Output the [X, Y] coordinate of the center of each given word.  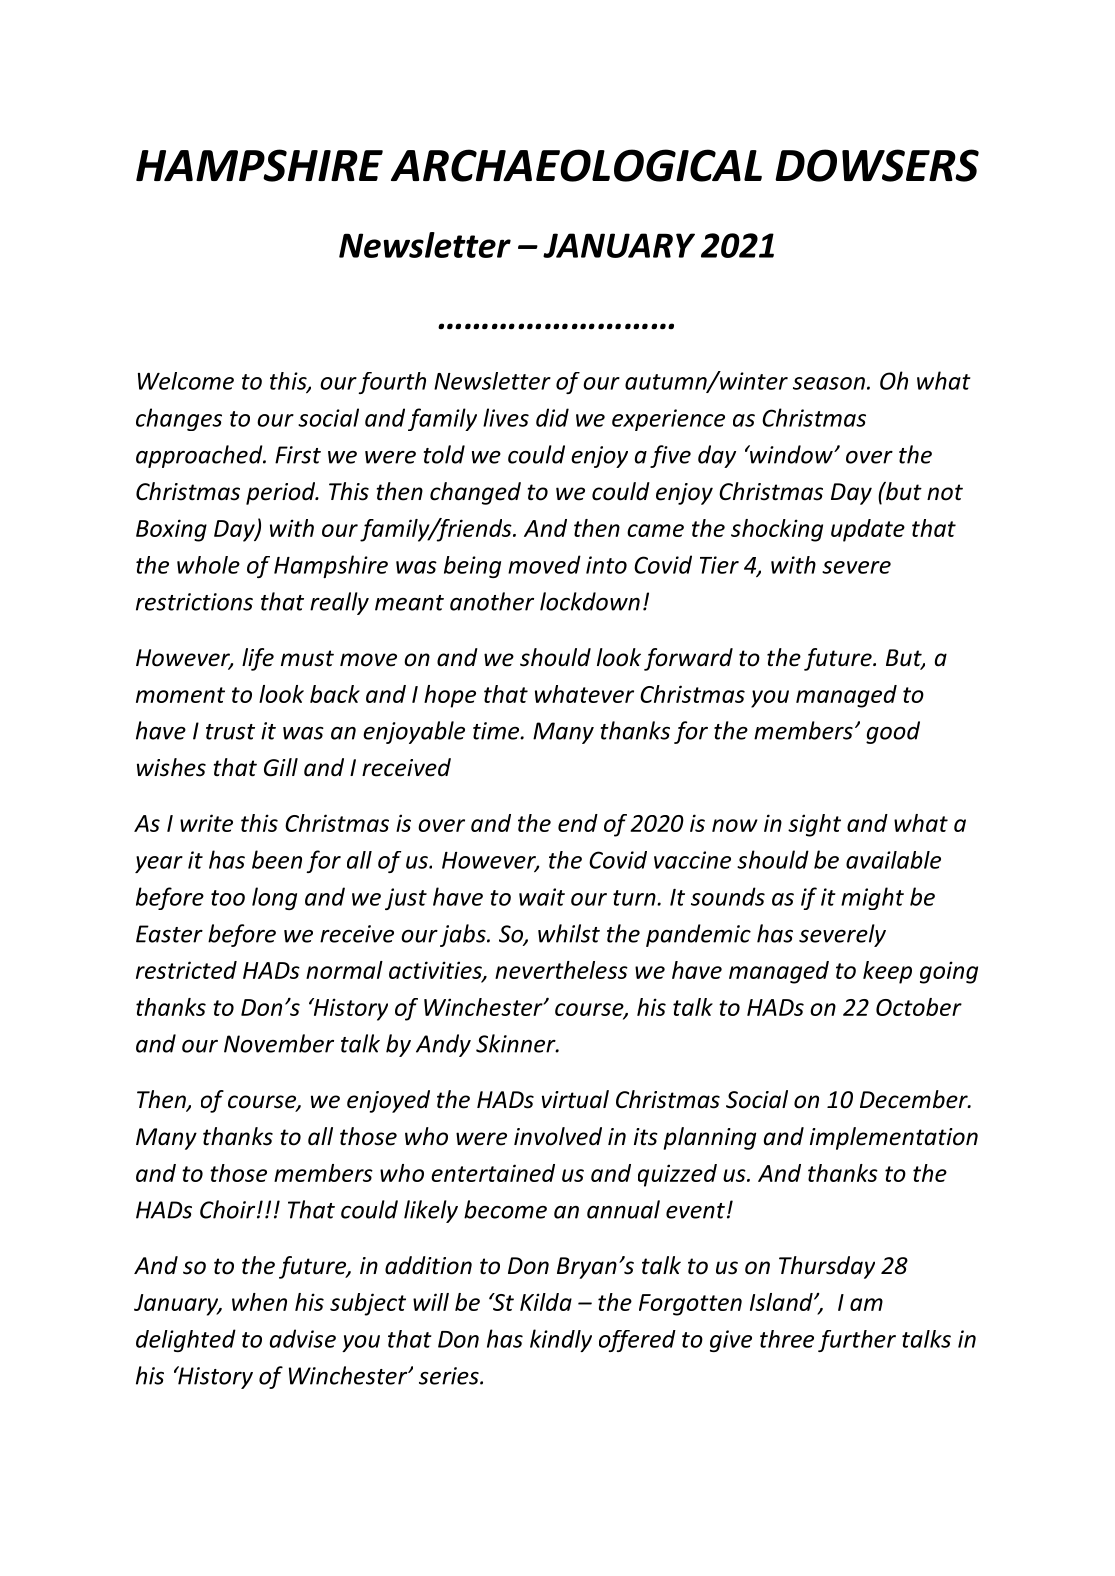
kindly [561, 1340]
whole [208, 565]
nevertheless [561, 970]
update [868, 530]
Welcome [186, 381]
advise [303, 1338]
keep [887, 972]
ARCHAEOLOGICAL [576, 165]
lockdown [590, 601]
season [829, 383]
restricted [186, 970]
